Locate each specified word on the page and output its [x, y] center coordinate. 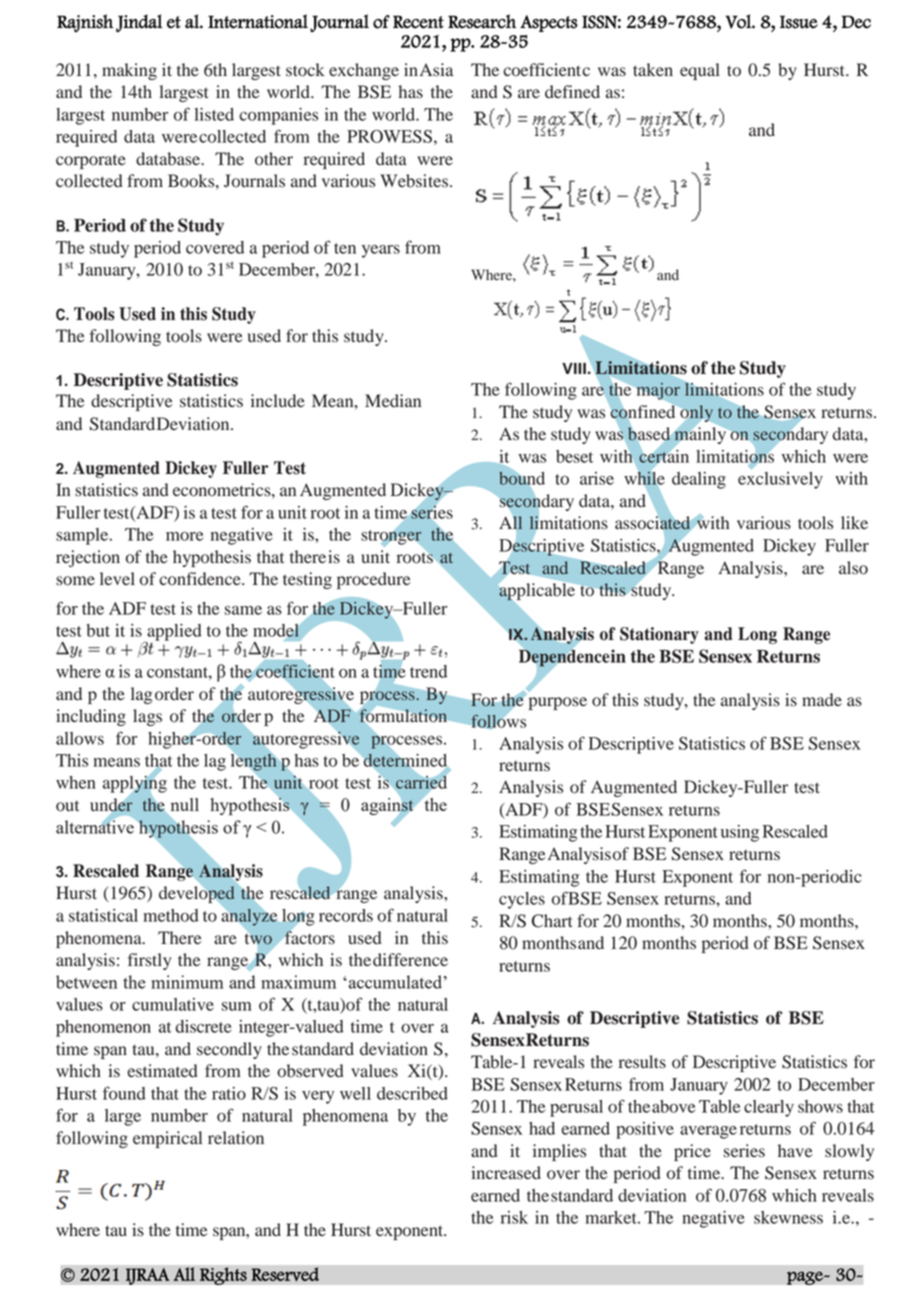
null [185, 804]
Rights [223, 1276]
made [822, 700]
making [129, 71]
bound [522, 479]
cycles [522, 900]
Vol [739, 21]
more [184, 536]
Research [482, 21]
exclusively [780, 480]
